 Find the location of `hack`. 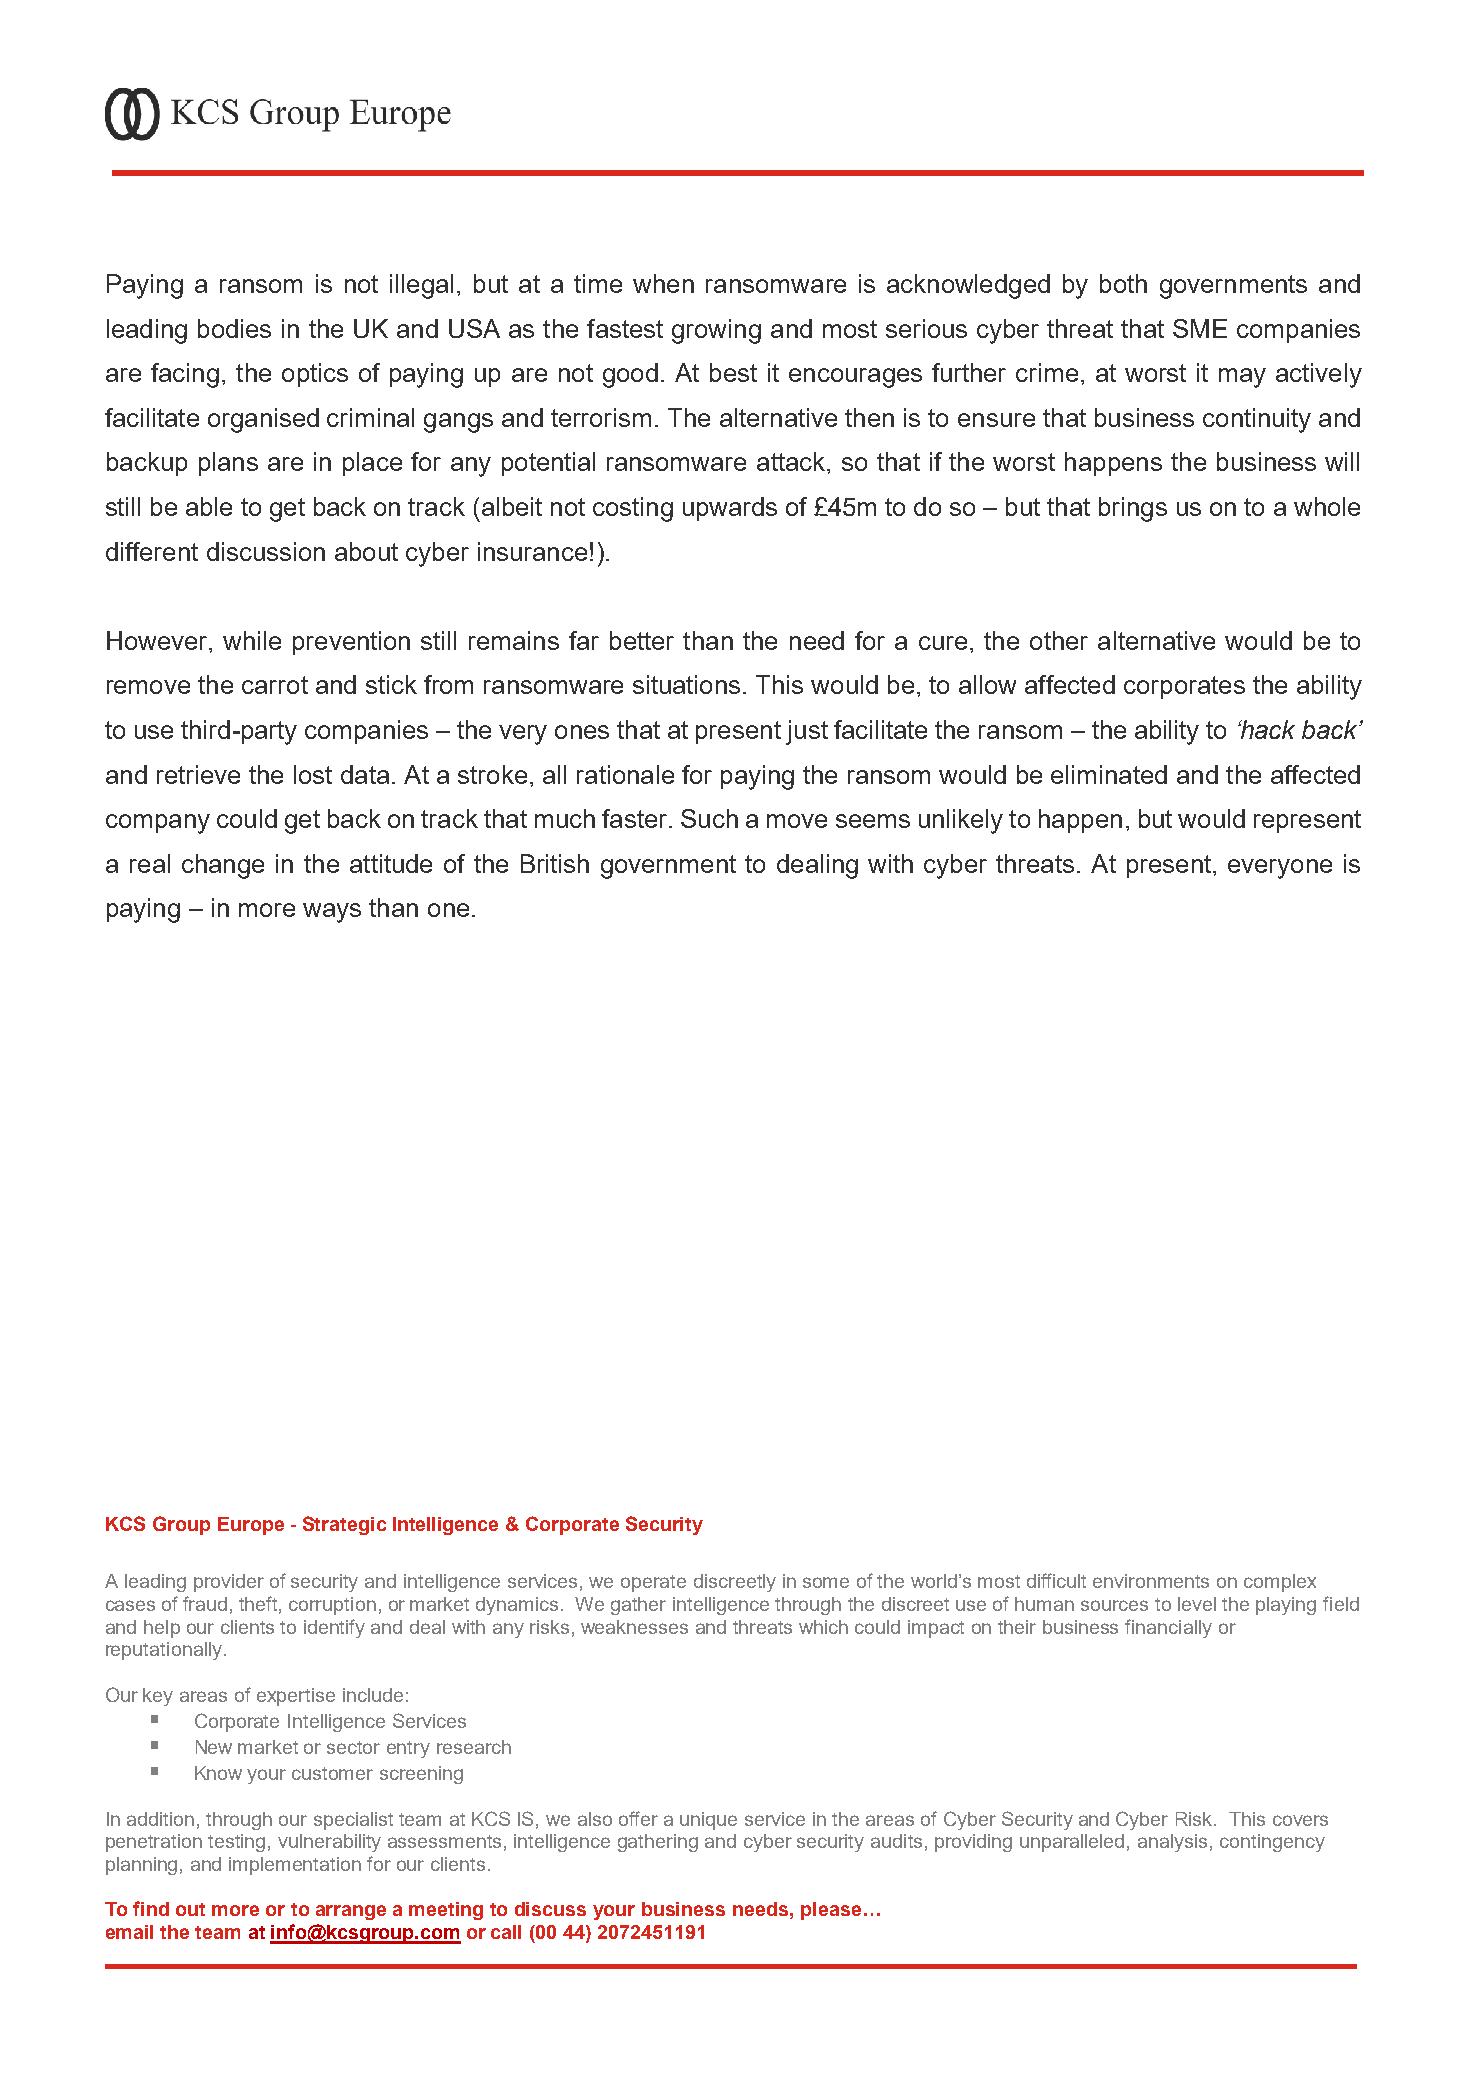

hack is located at coordinates (1266, 729).
